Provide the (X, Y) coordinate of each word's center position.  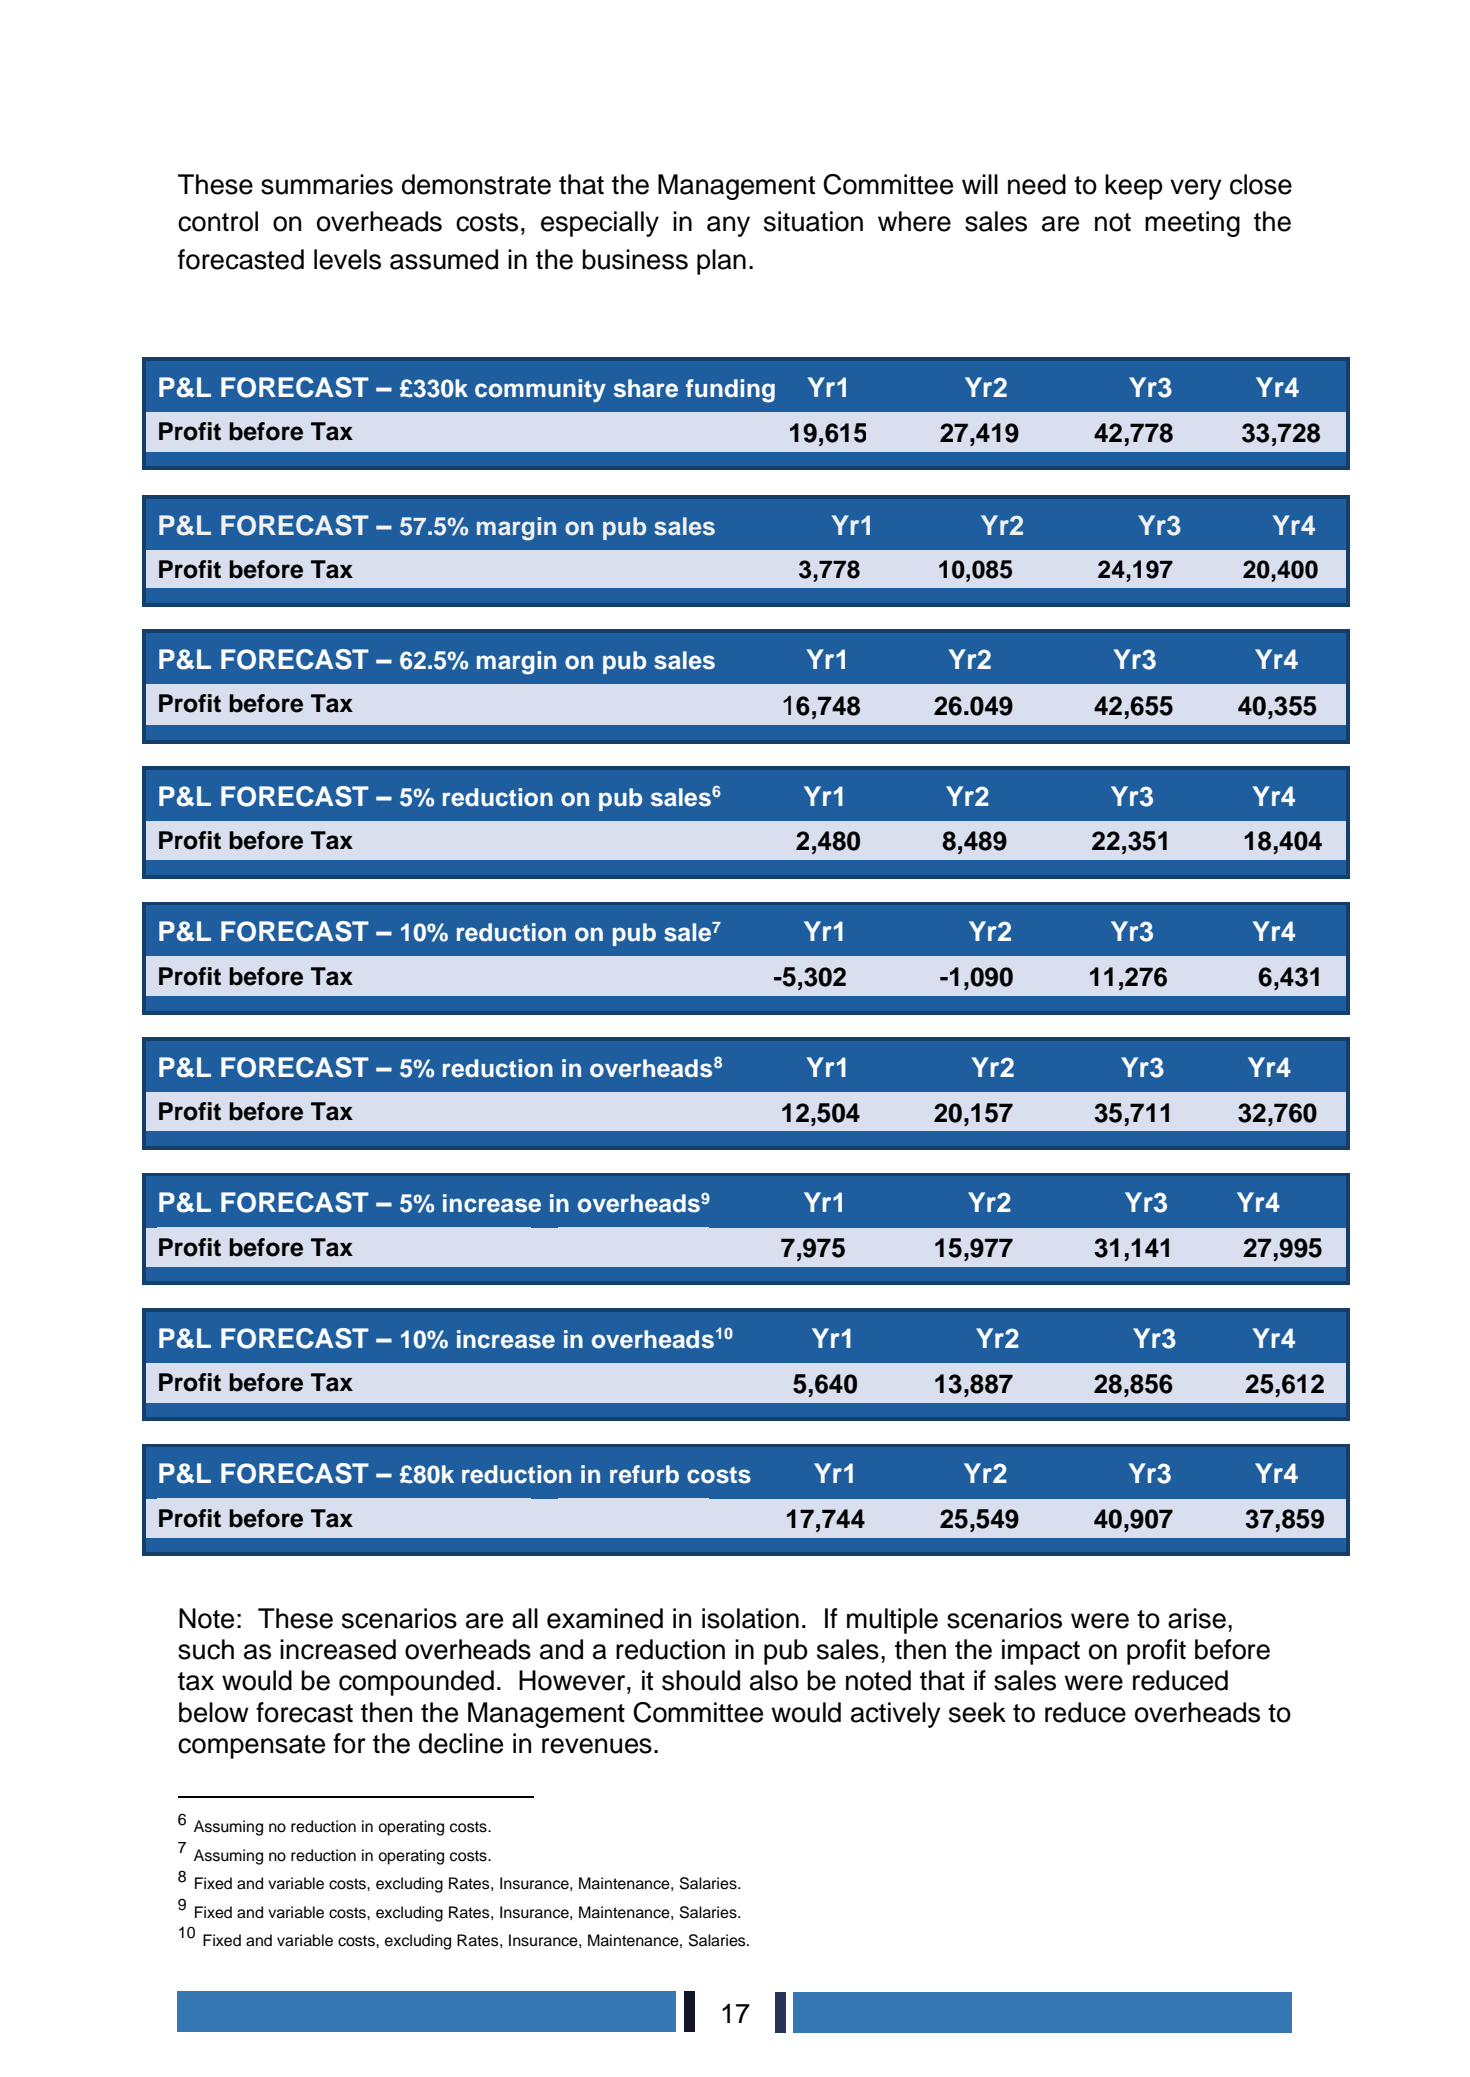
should (701, 1680)
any (728, 226)
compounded (416, 1683)
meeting (1192, 224)
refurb (644, 1474)
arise (1197, 1618)
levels (347, 259)
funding (730, 391)
